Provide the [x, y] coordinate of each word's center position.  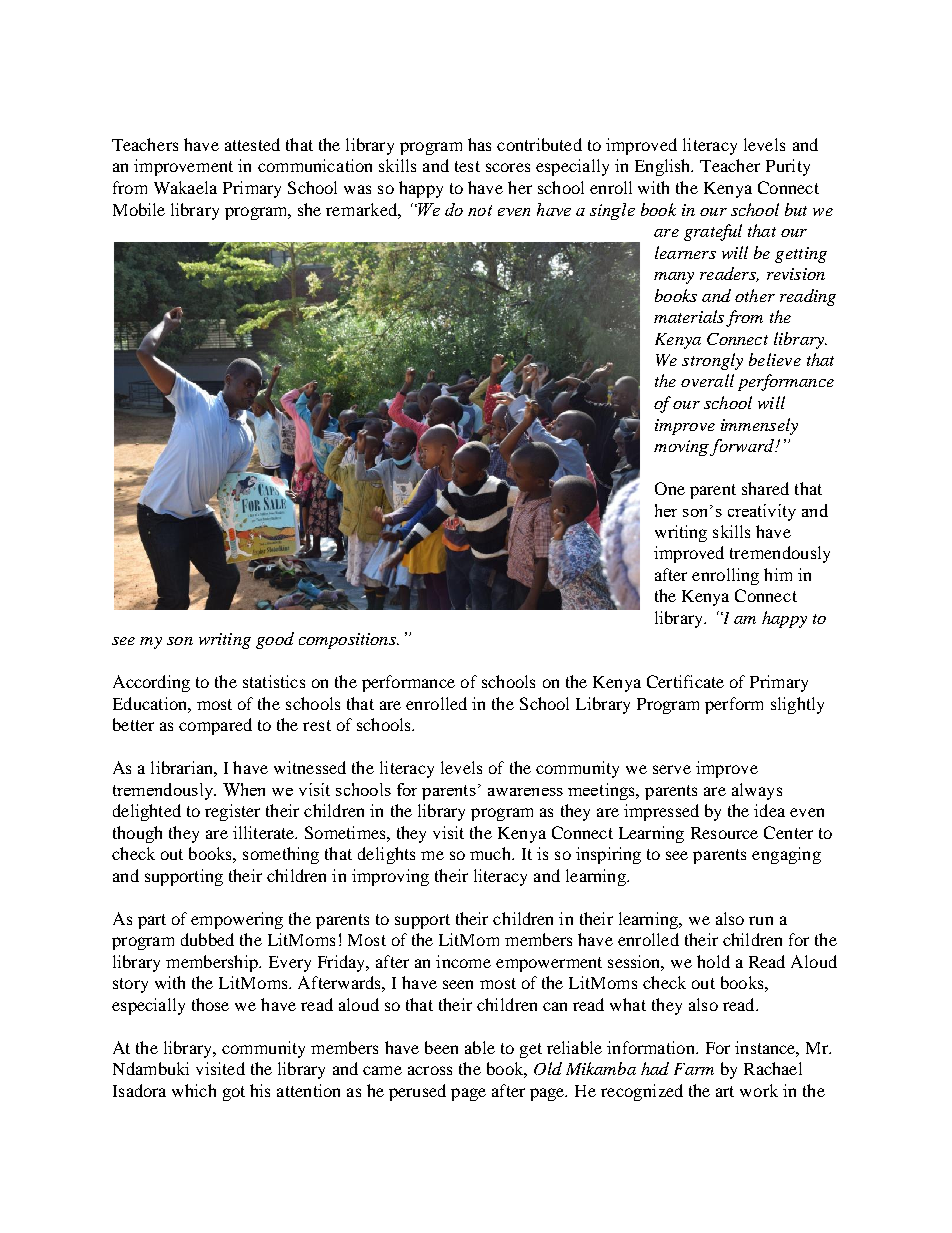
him [778, 574]
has [479, 144]
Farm [694, 1069]
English [664, 167]
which [194, 1090]
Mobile [139, 209]
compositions [348, 641]
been [441, 1047]
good [275, 640]
